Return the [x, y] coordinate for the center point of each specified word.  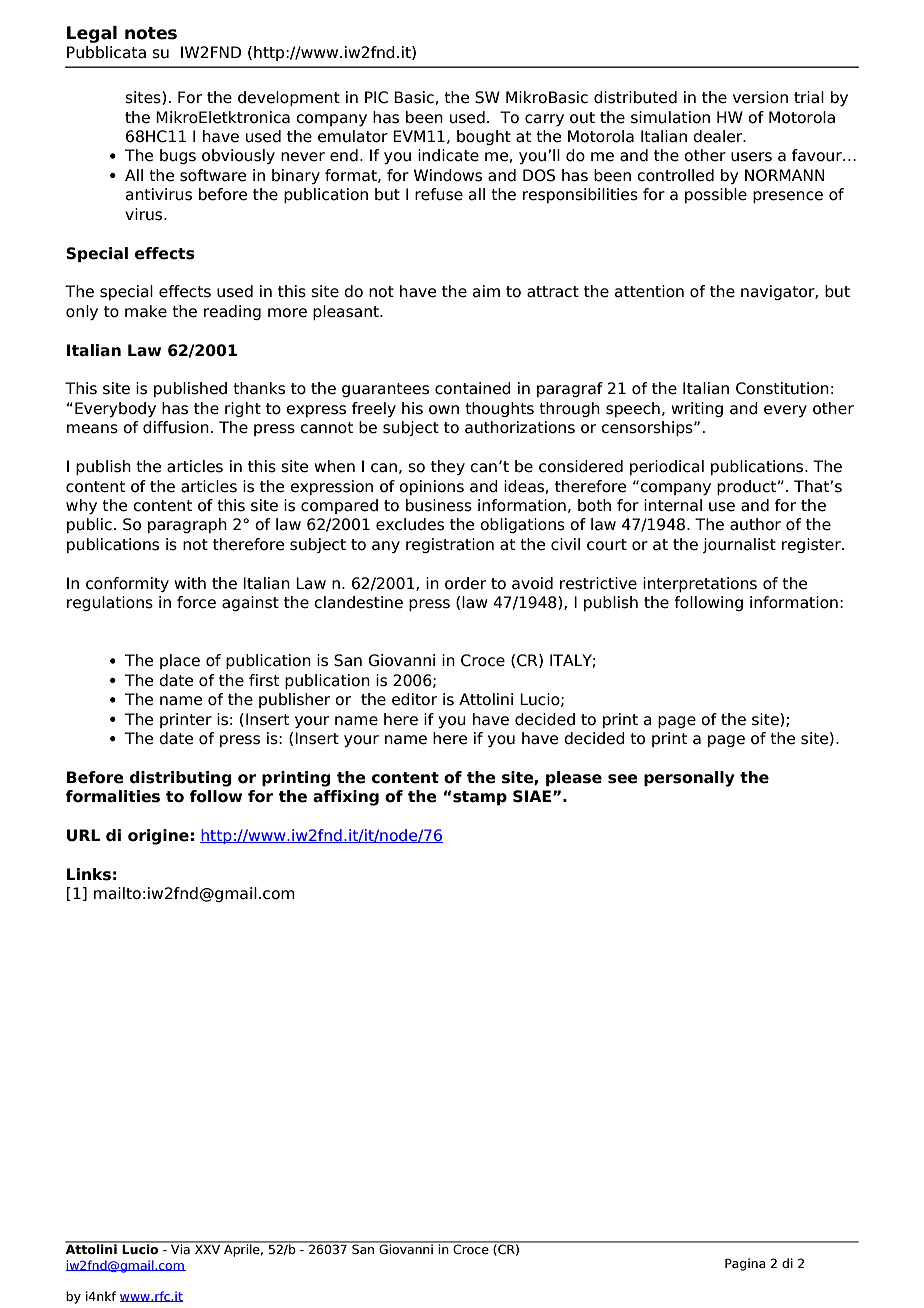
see [623, 779]
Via [180, 1248]
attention [649, 291]
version [760, 97]
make [146, 311]
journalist [739, 545]
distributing [181, 779]
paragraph [187, 525]
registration [450, 545]
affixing [346, 798]
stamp [480, 798]
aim [486, 291]
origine [158, 837]
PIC [376, 97]
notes [151, 33]
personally [689, 779]
